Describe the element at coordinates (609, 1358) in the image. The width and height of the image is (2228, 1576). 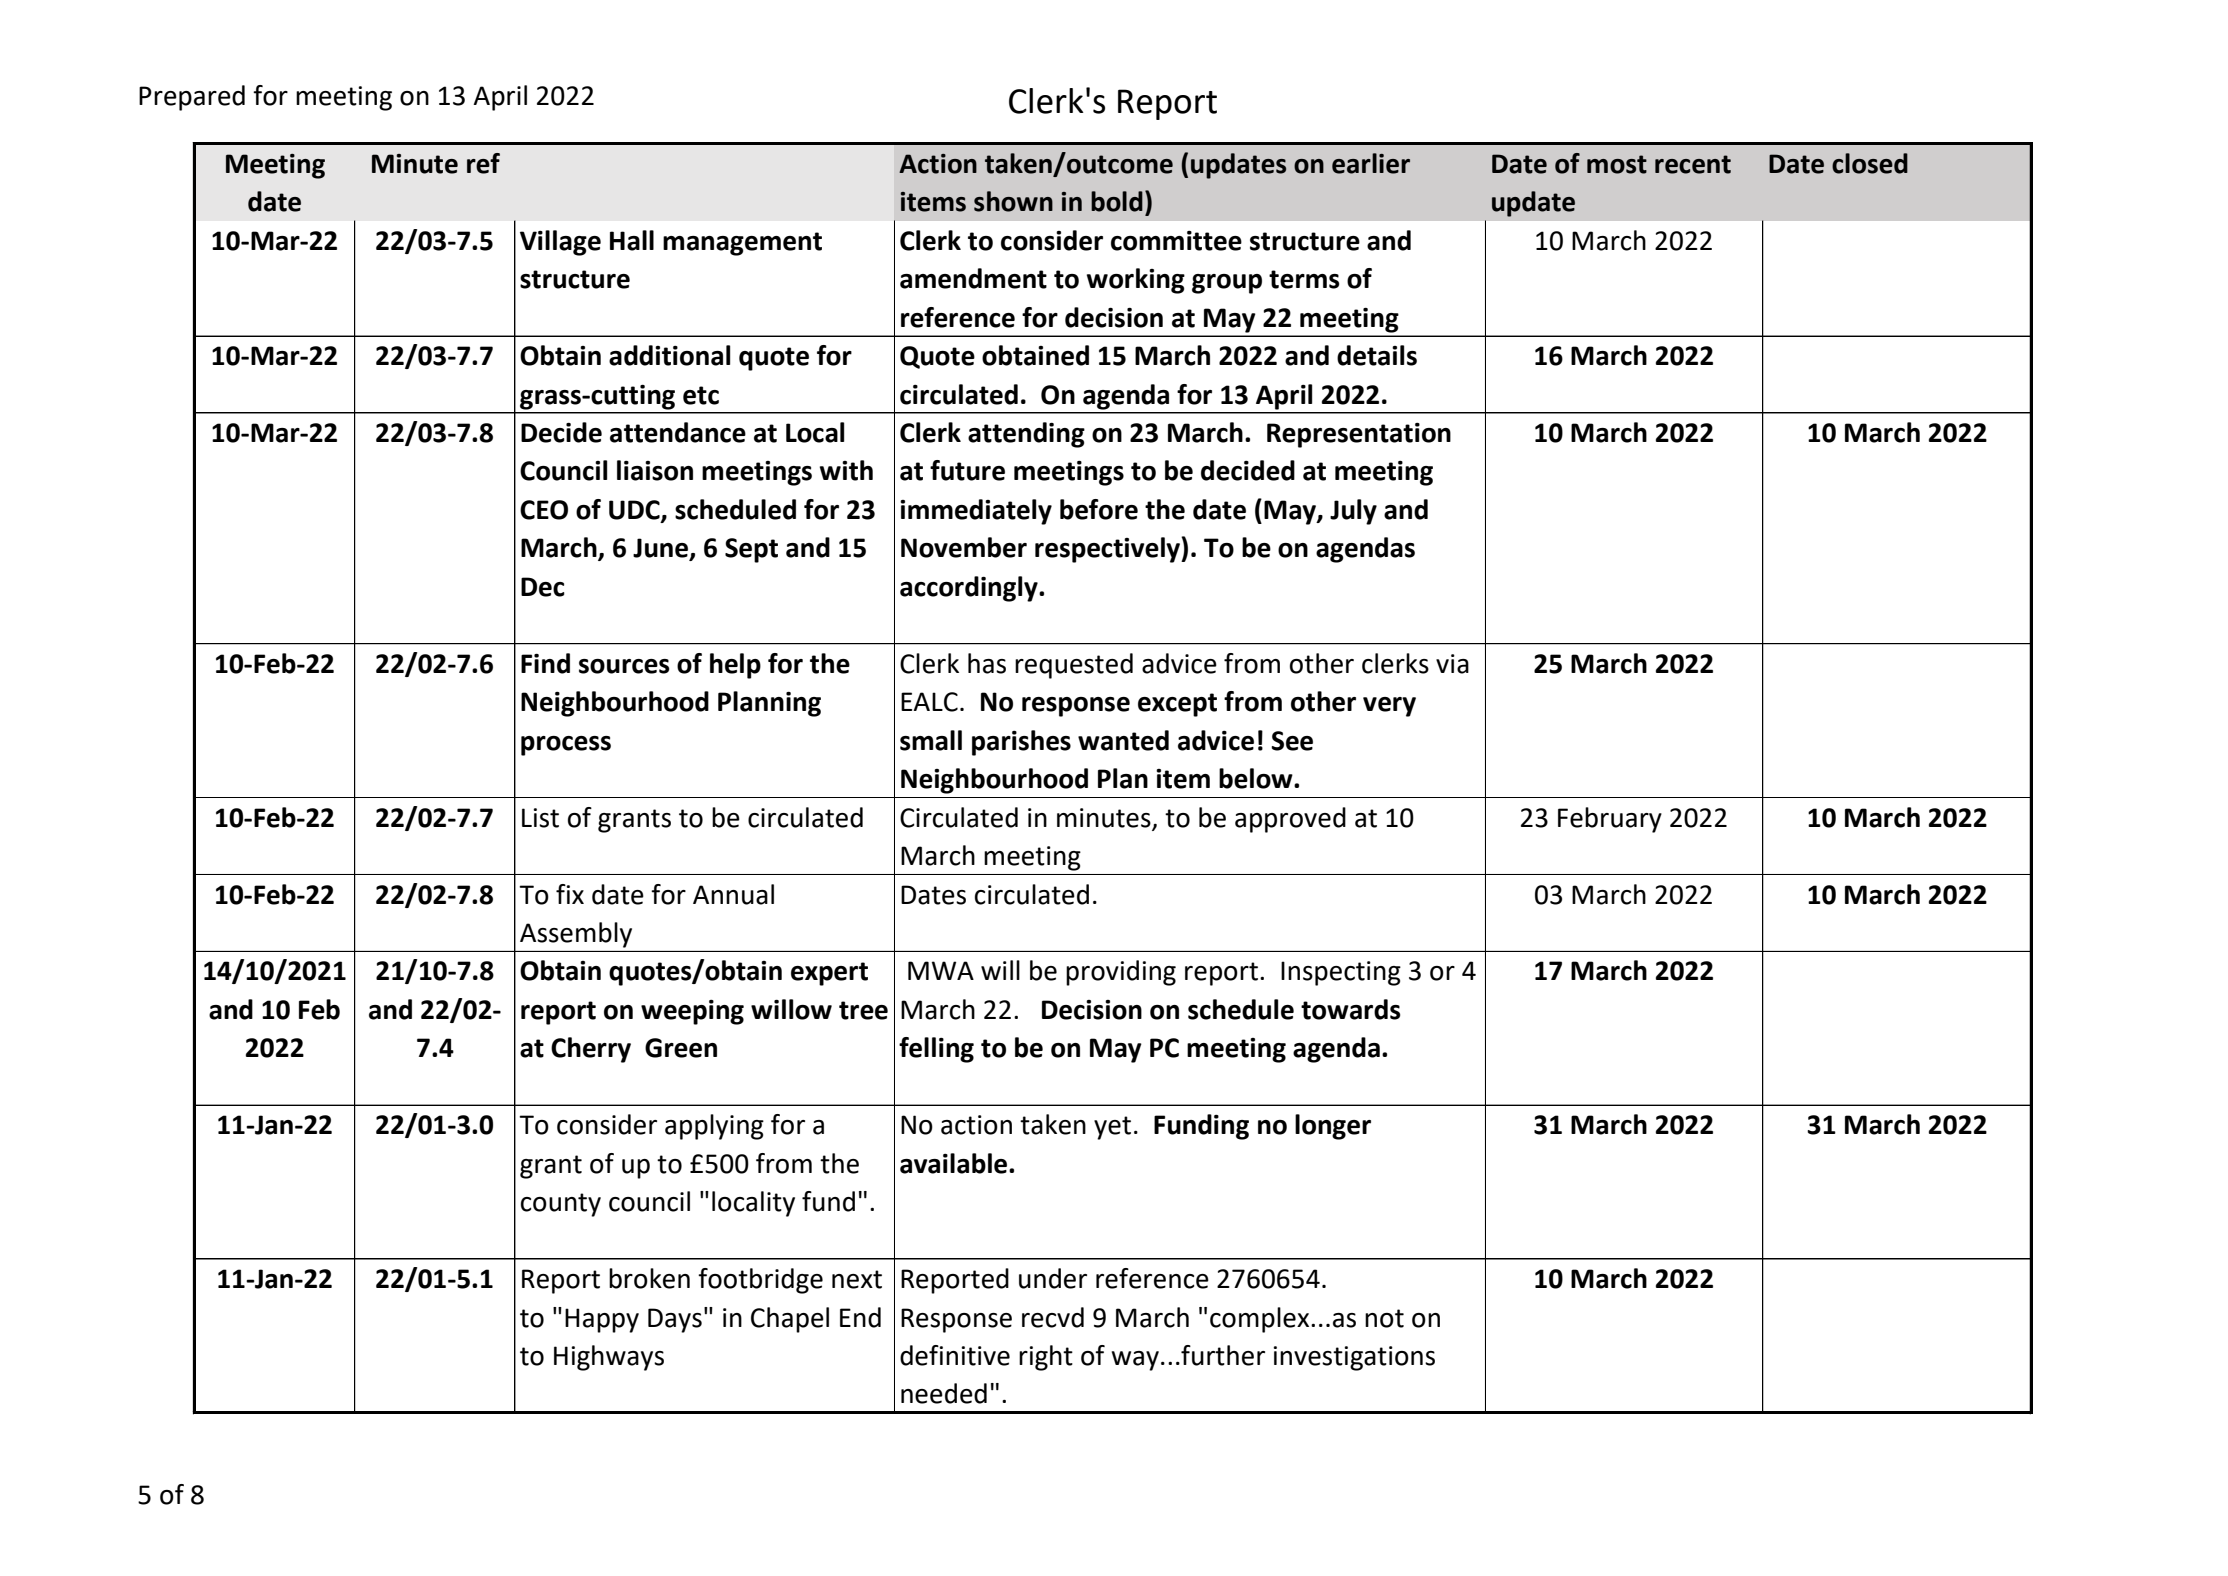
I see `Highways` at that location.
